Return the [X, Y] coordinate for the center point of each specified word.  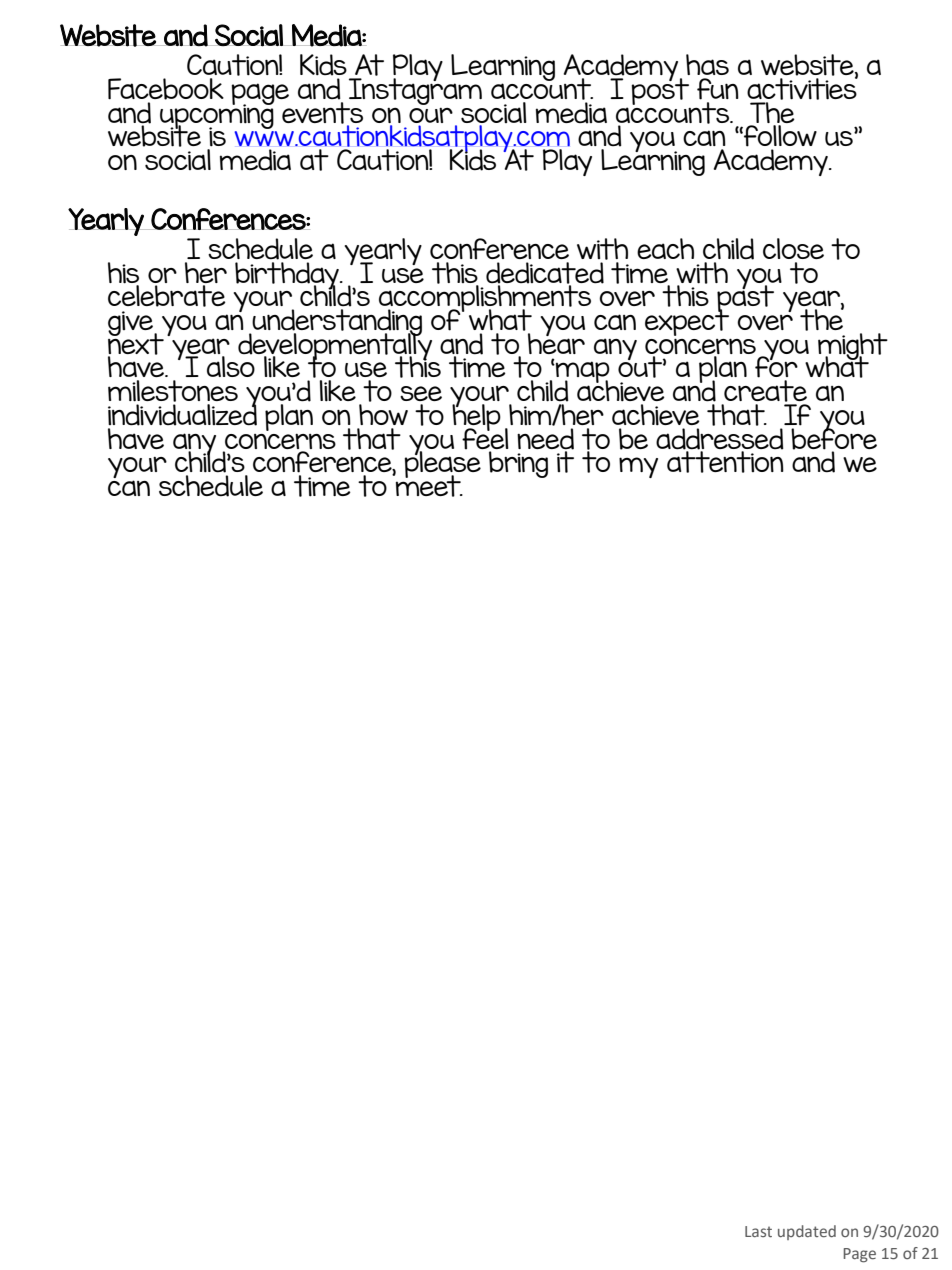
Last [758, 1231]
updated [807, 1232]
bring [518, 464]
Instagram [415, 90]
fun [718, 89]
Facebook [166, 89]
